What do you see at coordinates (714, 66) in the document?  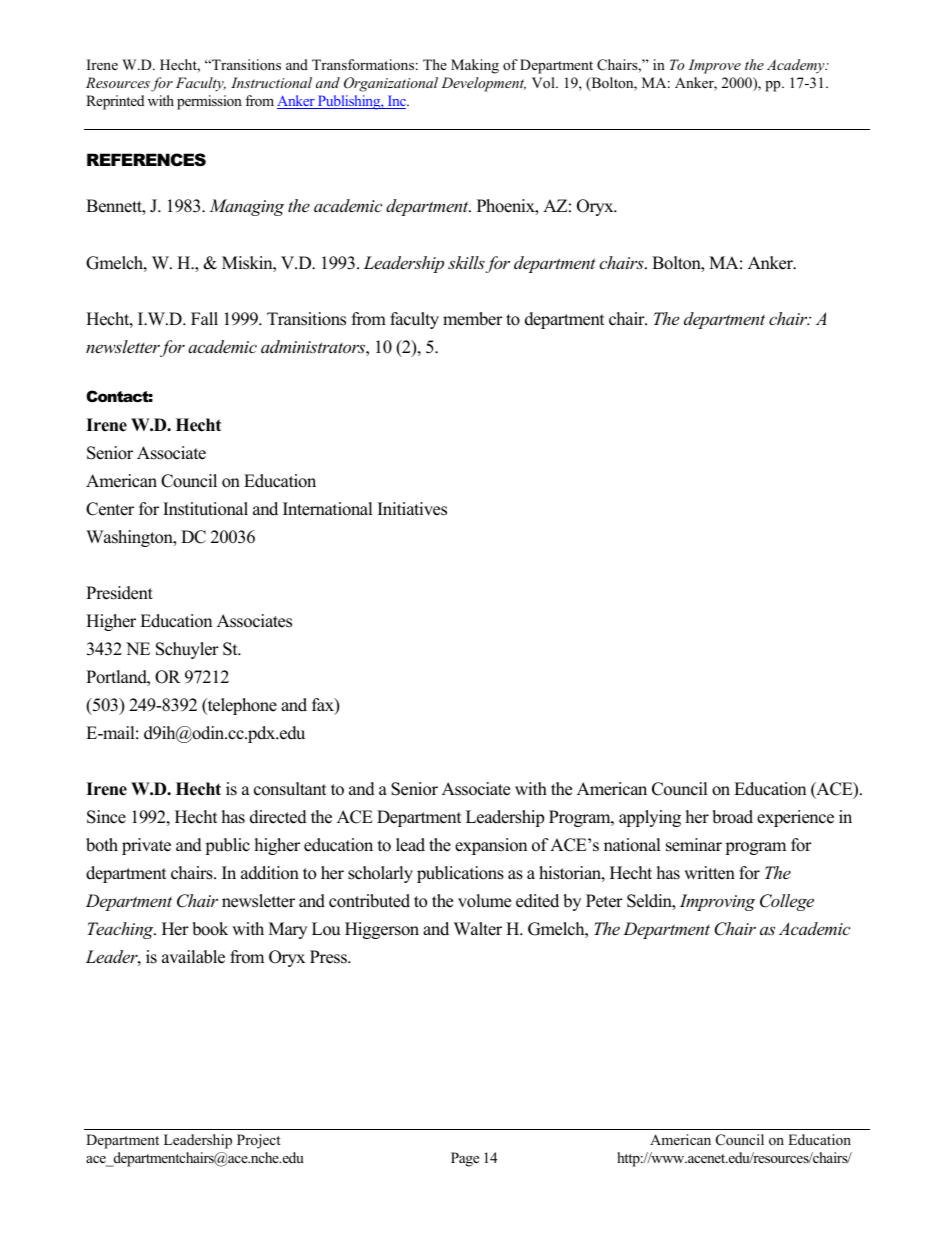 I see `Improve` at bounding box center [714, 66].
